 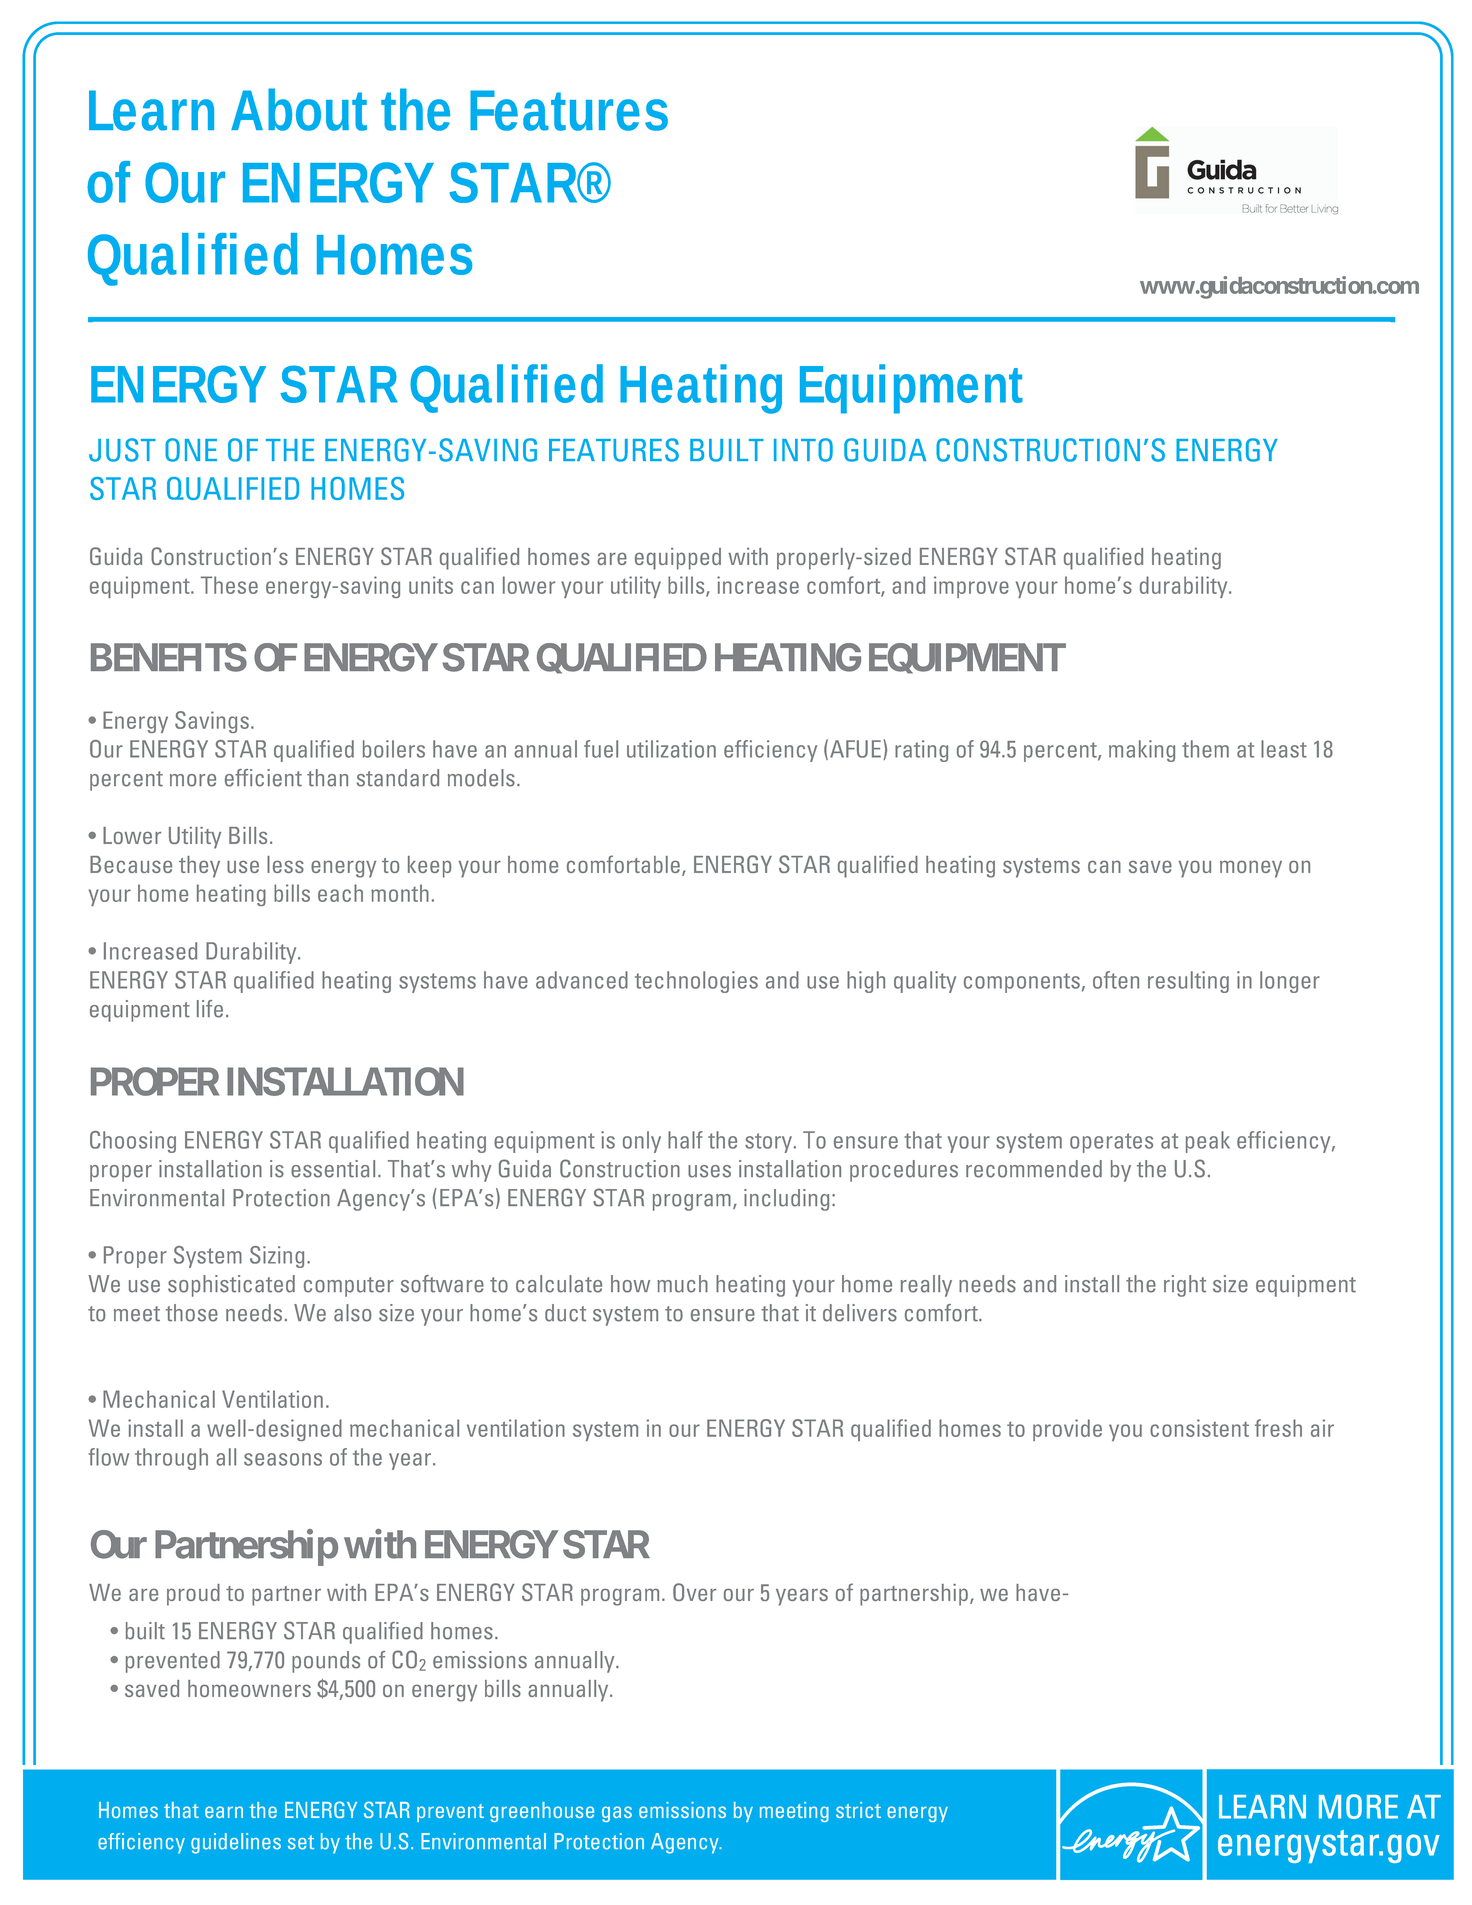 What do you see at coordinates (210, 1009) in the screenshot?
I see `life` at bounding box center [210, 1009].
